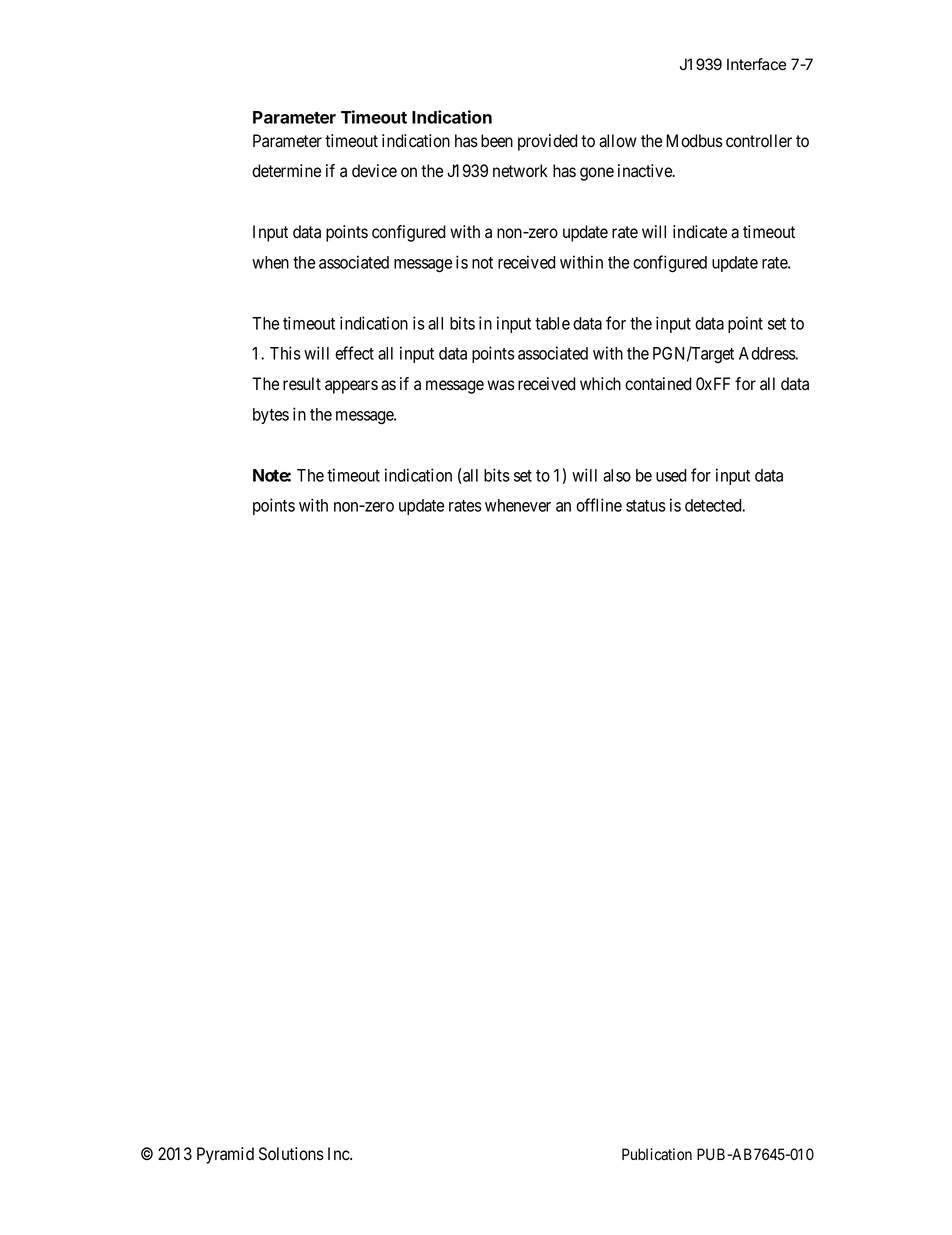 This screenshot has width=952, height=1235. Describe the element at coordinates (354, 353) in the screenshot. I see `effect` at that location.
